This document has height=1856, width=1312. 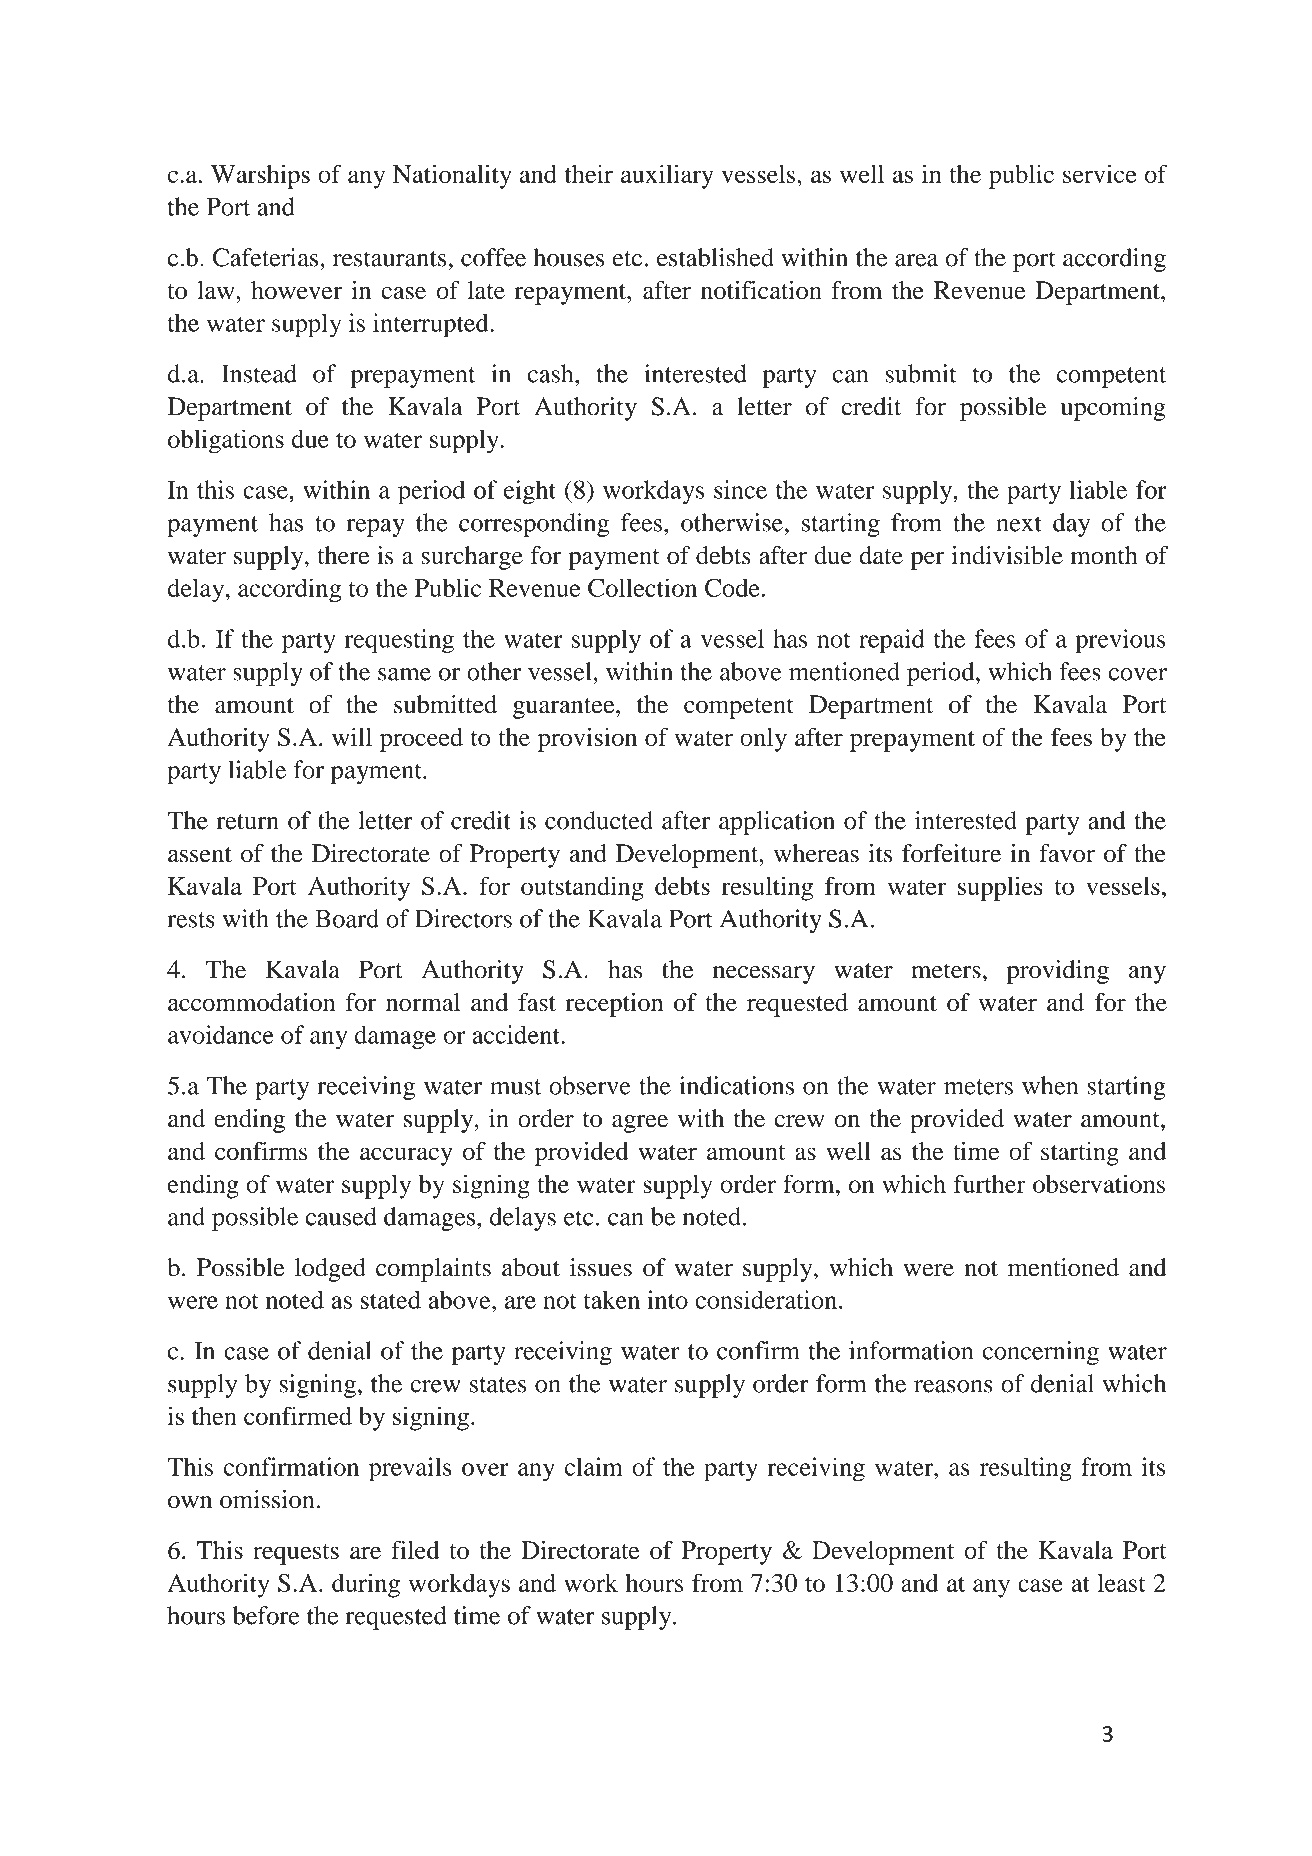 I want to click on auxiliary, so click(x=667, y=176).
